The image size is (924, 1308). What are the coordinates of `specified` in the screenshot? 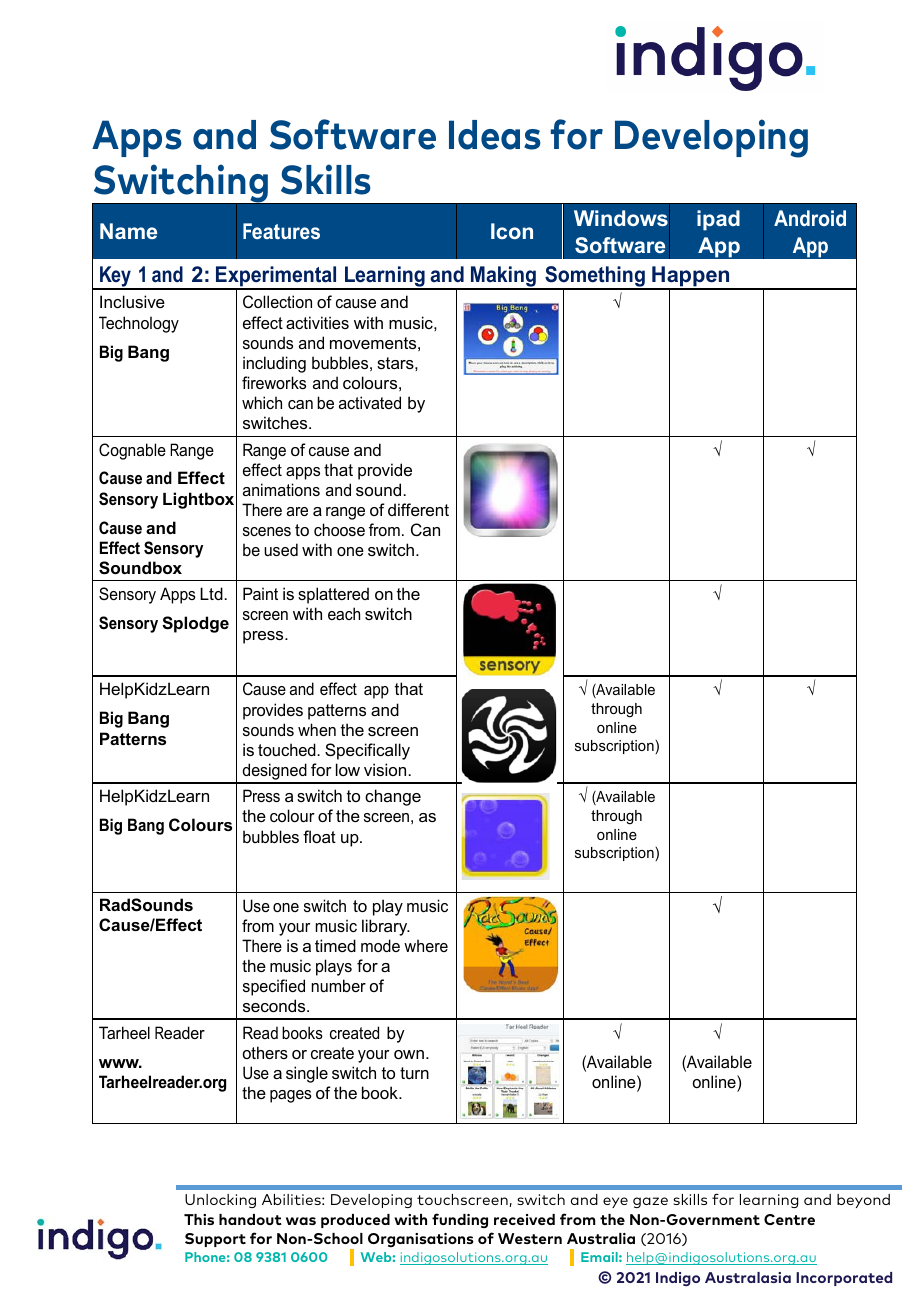 It's located at (274, 987).
